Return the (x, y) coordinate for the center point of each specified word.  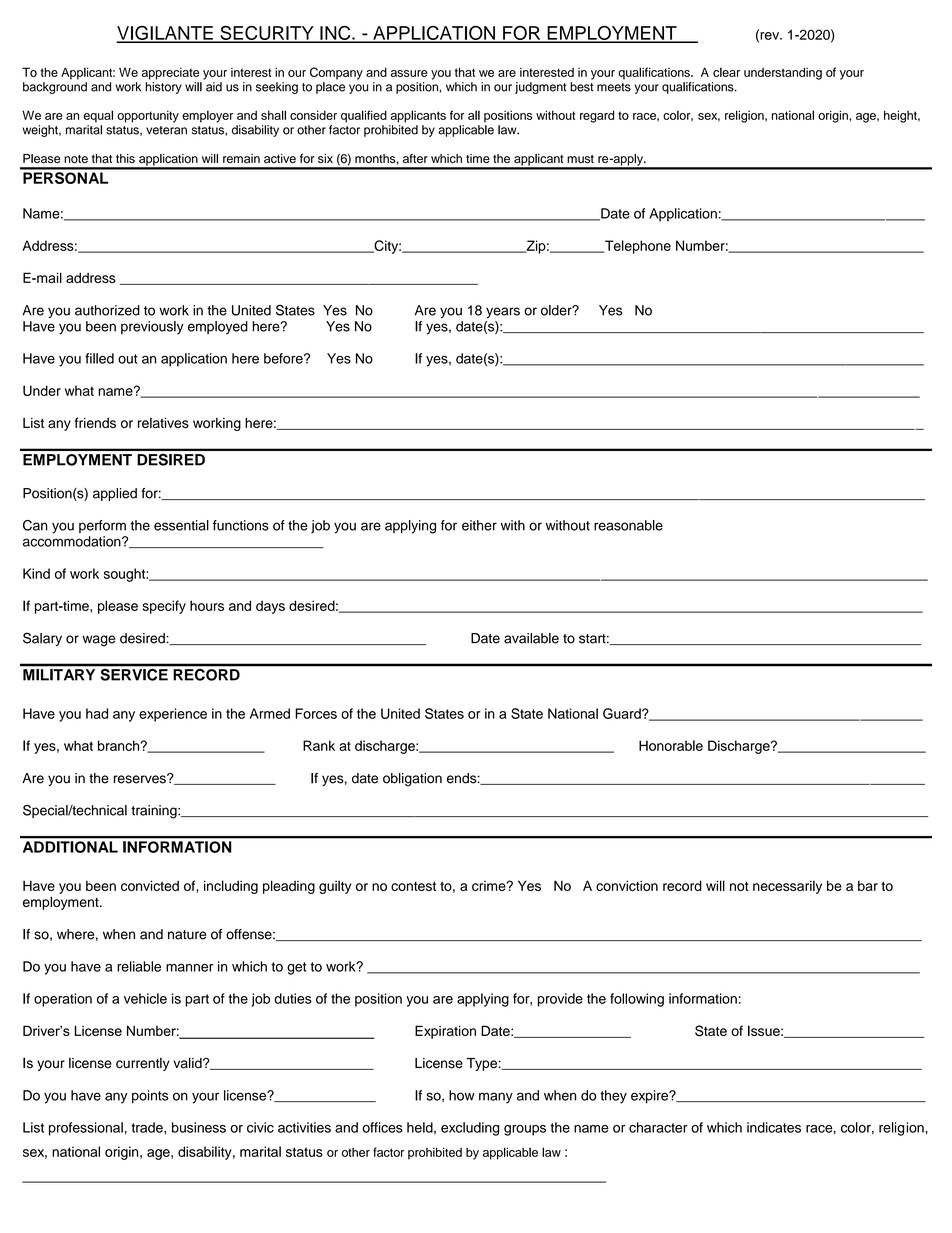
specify (164, 607)
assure (409, 73)
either (479, 525)
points (150, 1097)
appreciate (170, 74)
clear (726, 72)
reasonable (628, 525)
